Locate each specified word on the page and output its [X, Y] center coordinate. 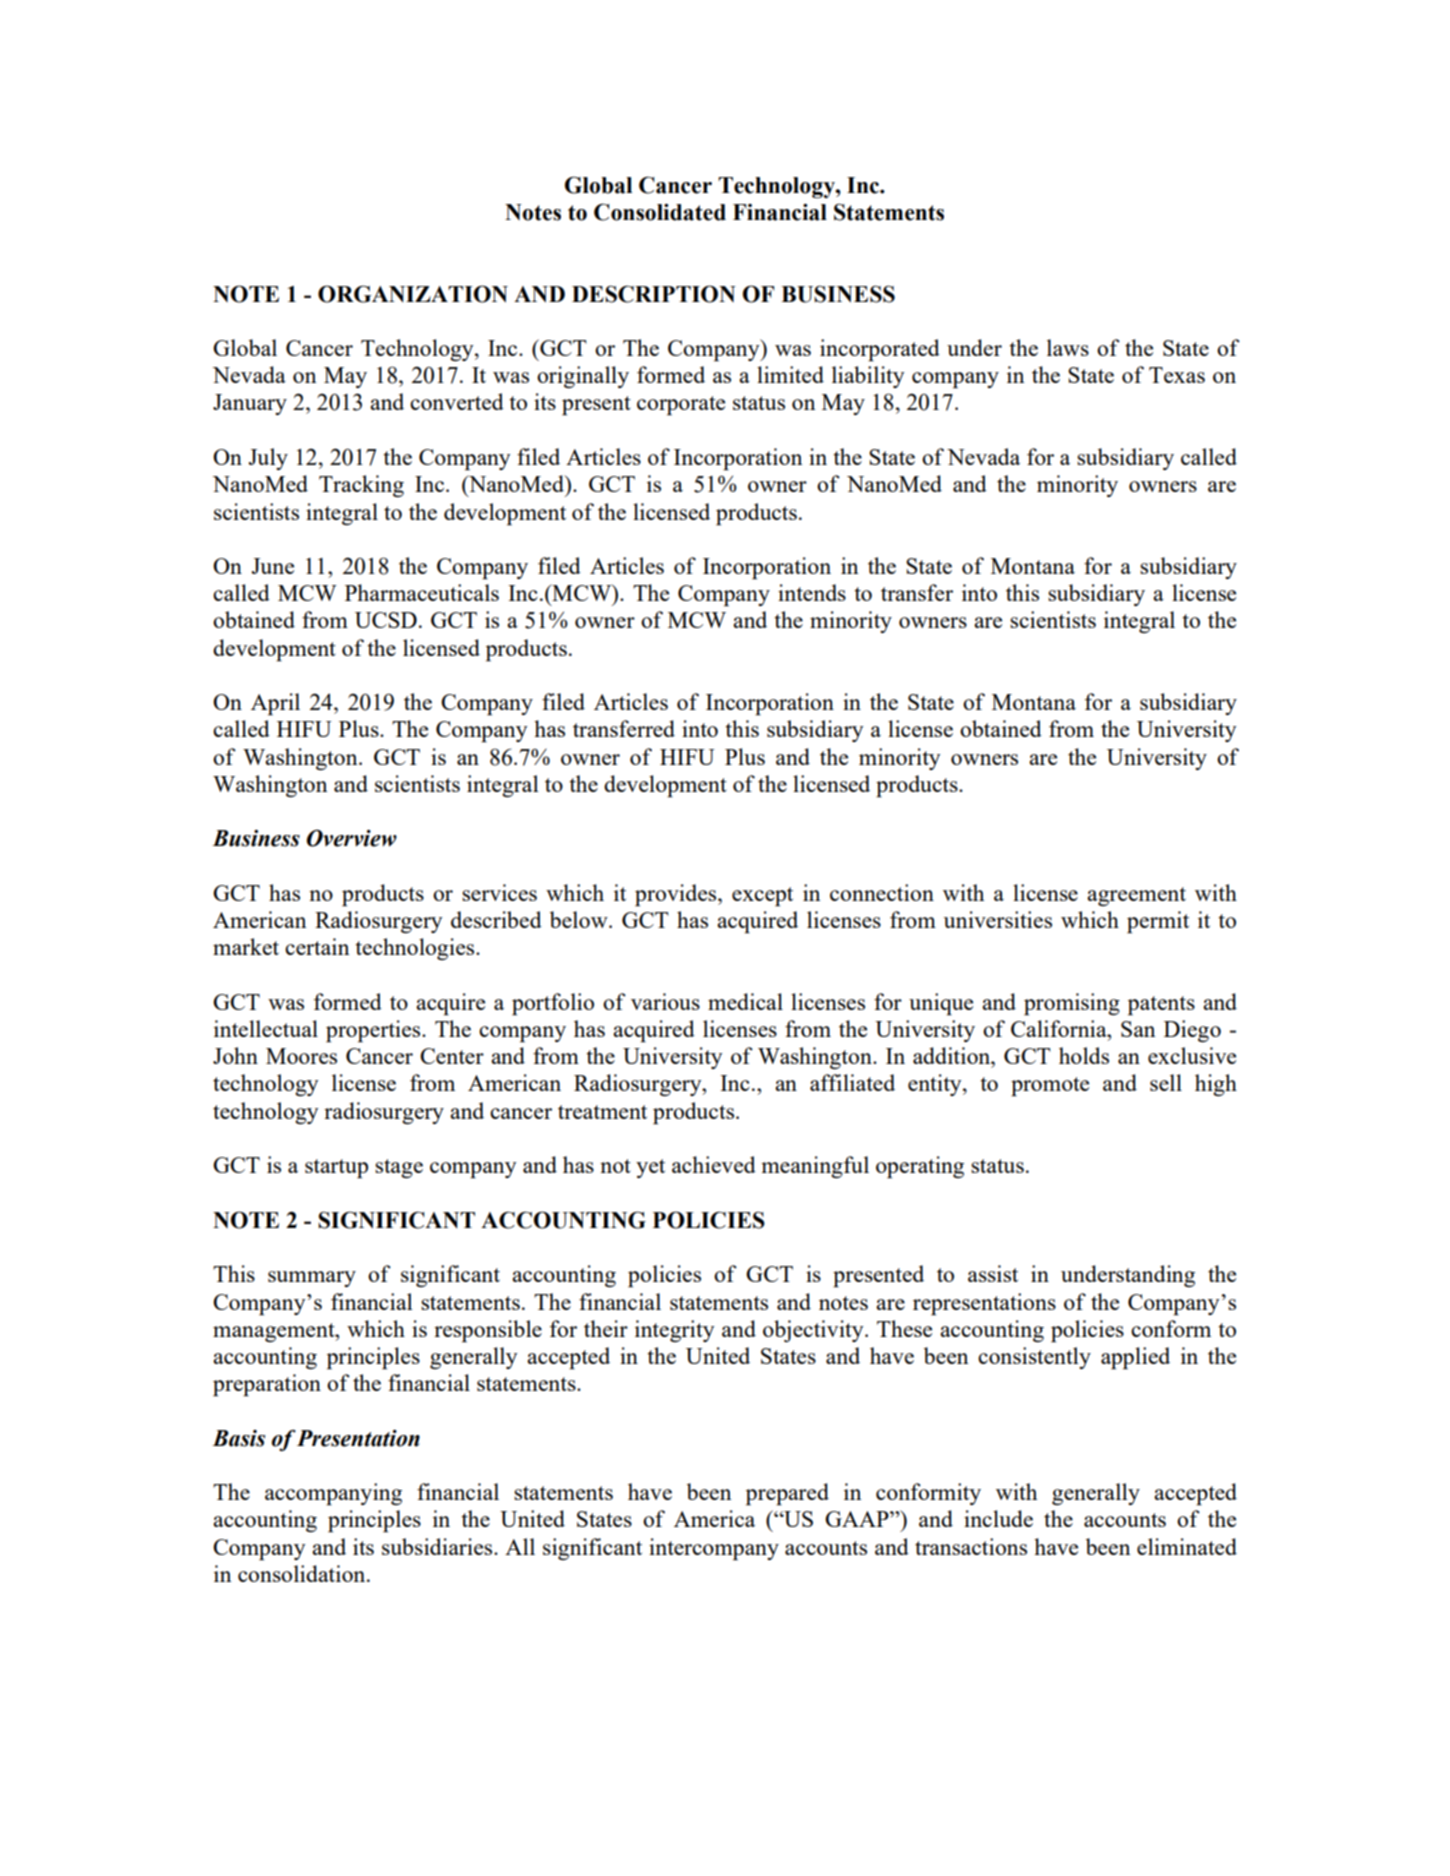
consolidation [303, 1573]
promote [1050, 1086]
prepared [787, 1494]
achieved [714, 1164]
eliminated [1187, 1546]
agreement [1136, 896]
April [275, 704]
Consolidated [660, 212]
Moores [301, 1056]
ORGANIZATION [413, 294]
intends [812, 592]
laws [1068, 347]
